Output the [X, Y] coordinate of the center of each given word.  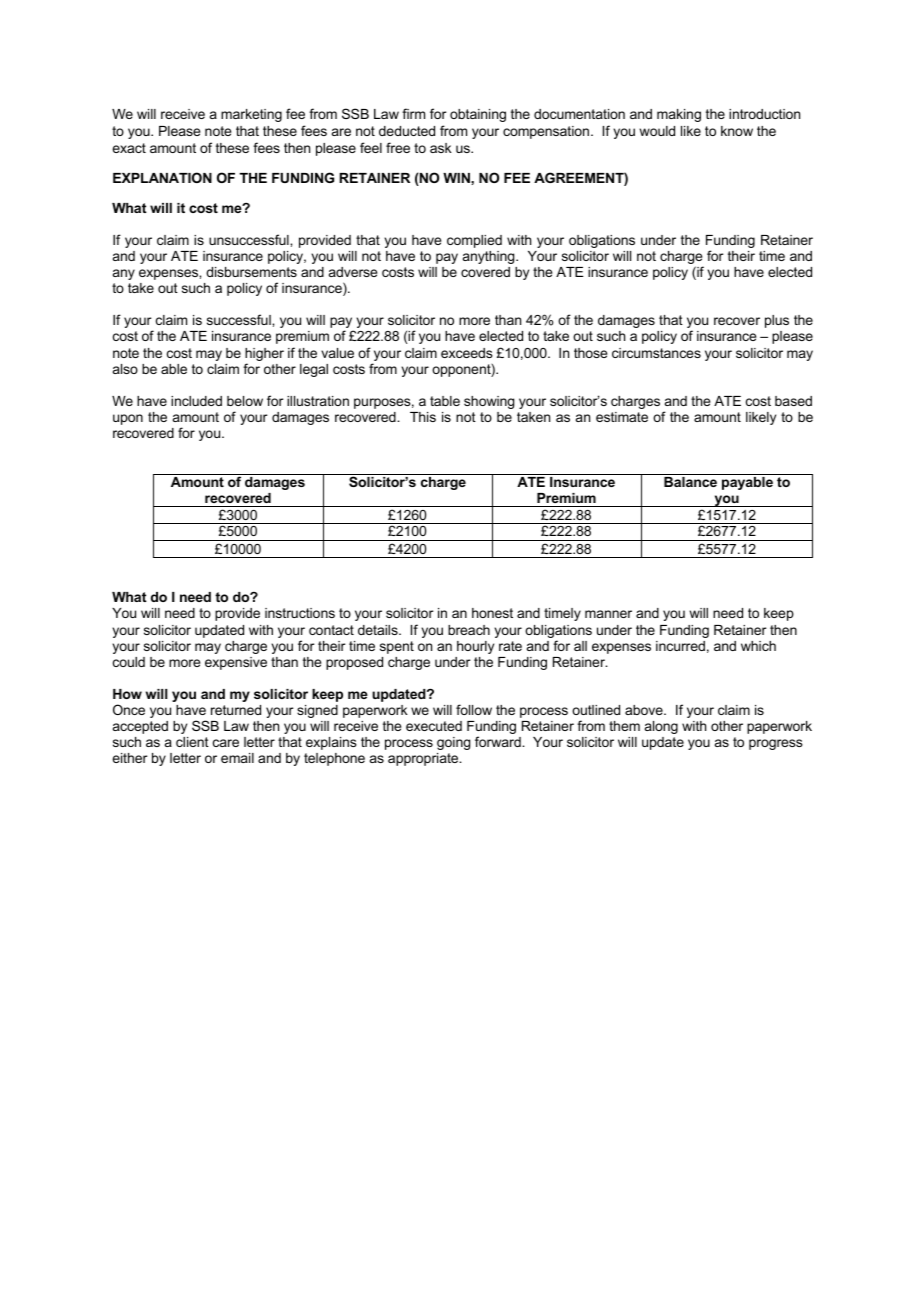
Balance [690, 482]
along [661, 727]
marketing [251, 115]
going [453, 743]
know [737, 131]
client [192, 742]
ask [441, 148]
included [196, 401]
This [423, 417]
